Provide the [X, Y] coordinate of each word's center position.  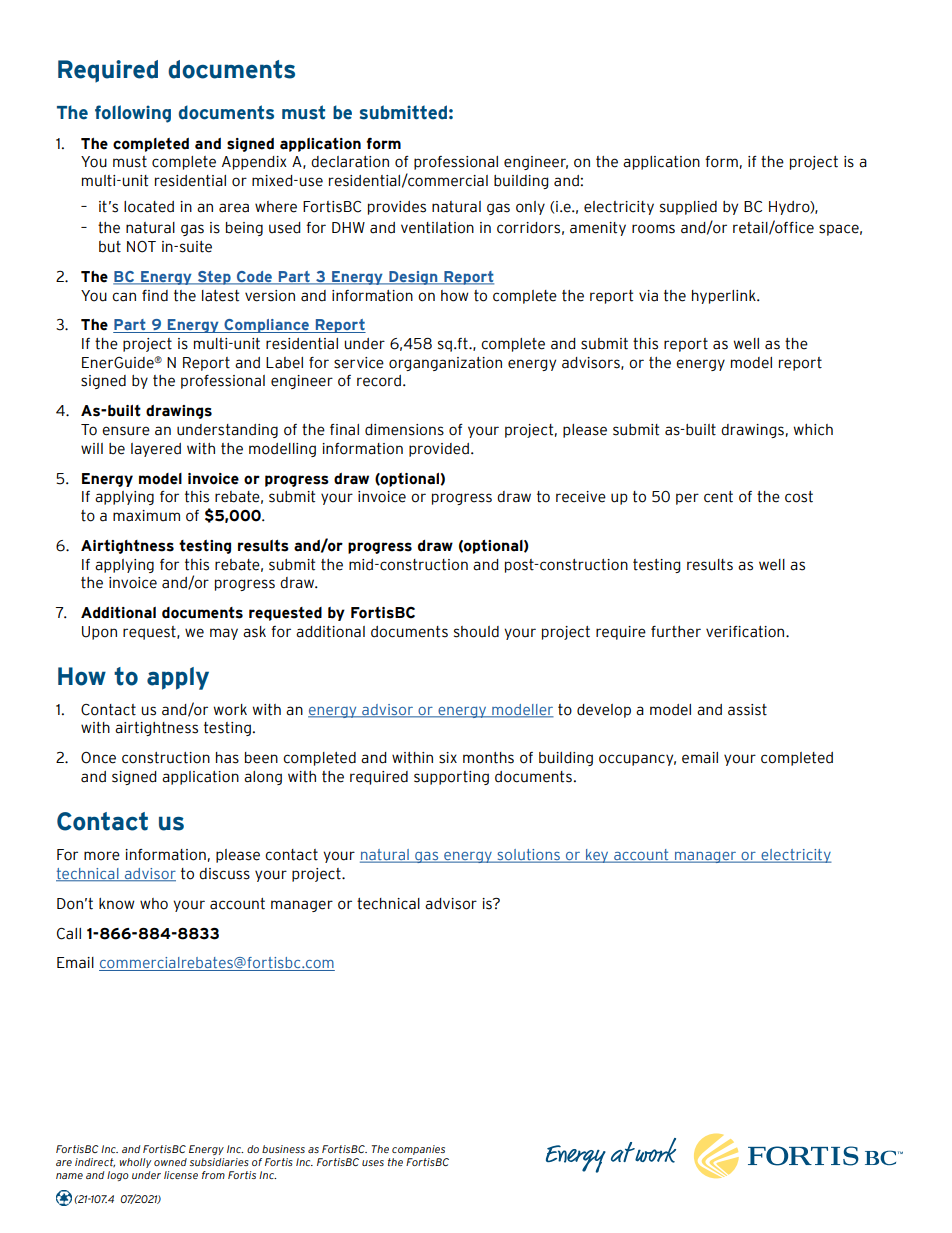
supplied [688, 208]
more [102, 856]
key [597, 856]
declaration [350, 162]
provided [439, 450]
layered [156, 450]
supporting [451, 778]
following [133, 114]
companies [418, 1150]
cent [718, 497]
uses [373, 1163]
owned [170, 1162]
